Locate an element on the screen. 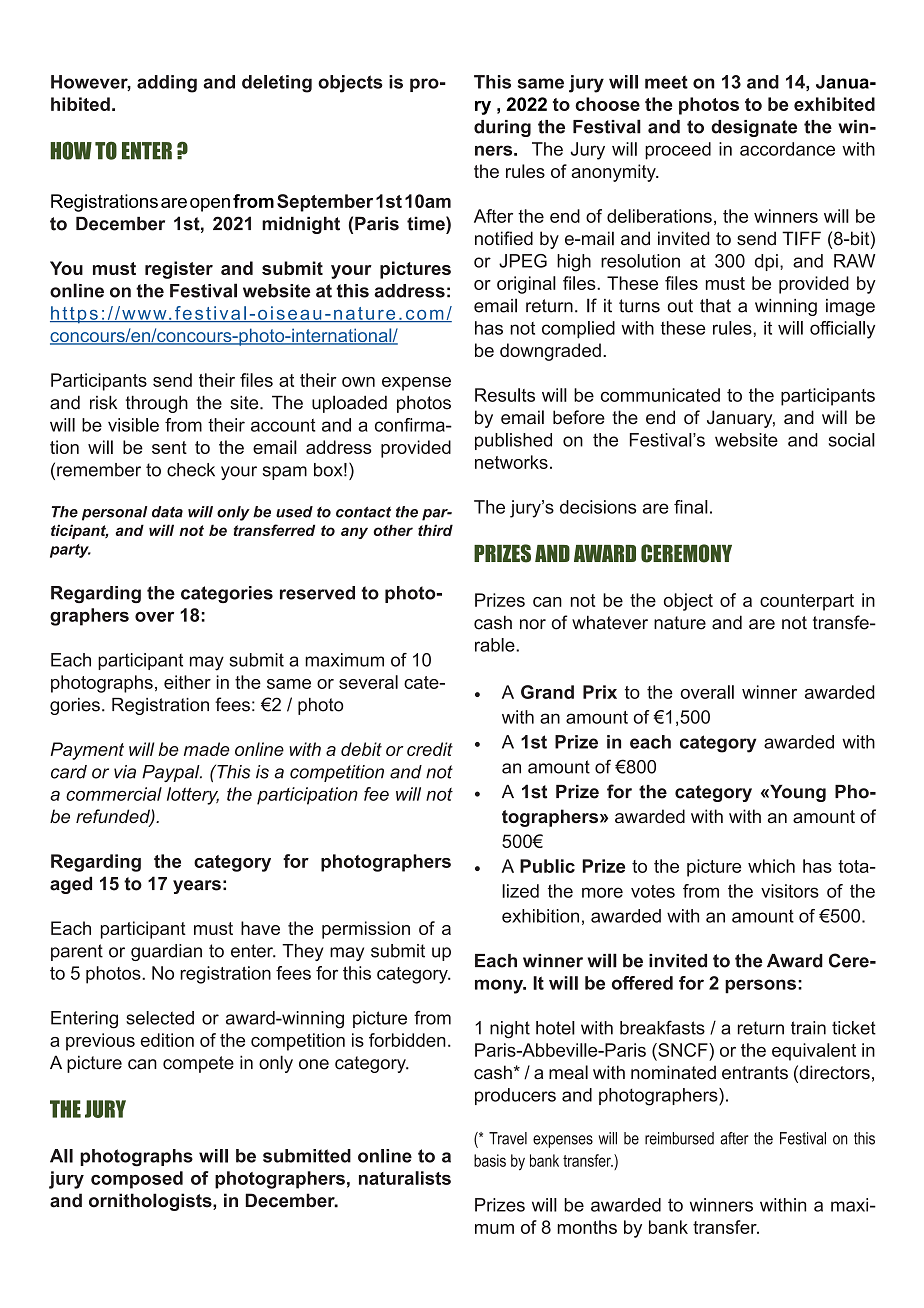  basis is located at coordinates (490, 1160).
